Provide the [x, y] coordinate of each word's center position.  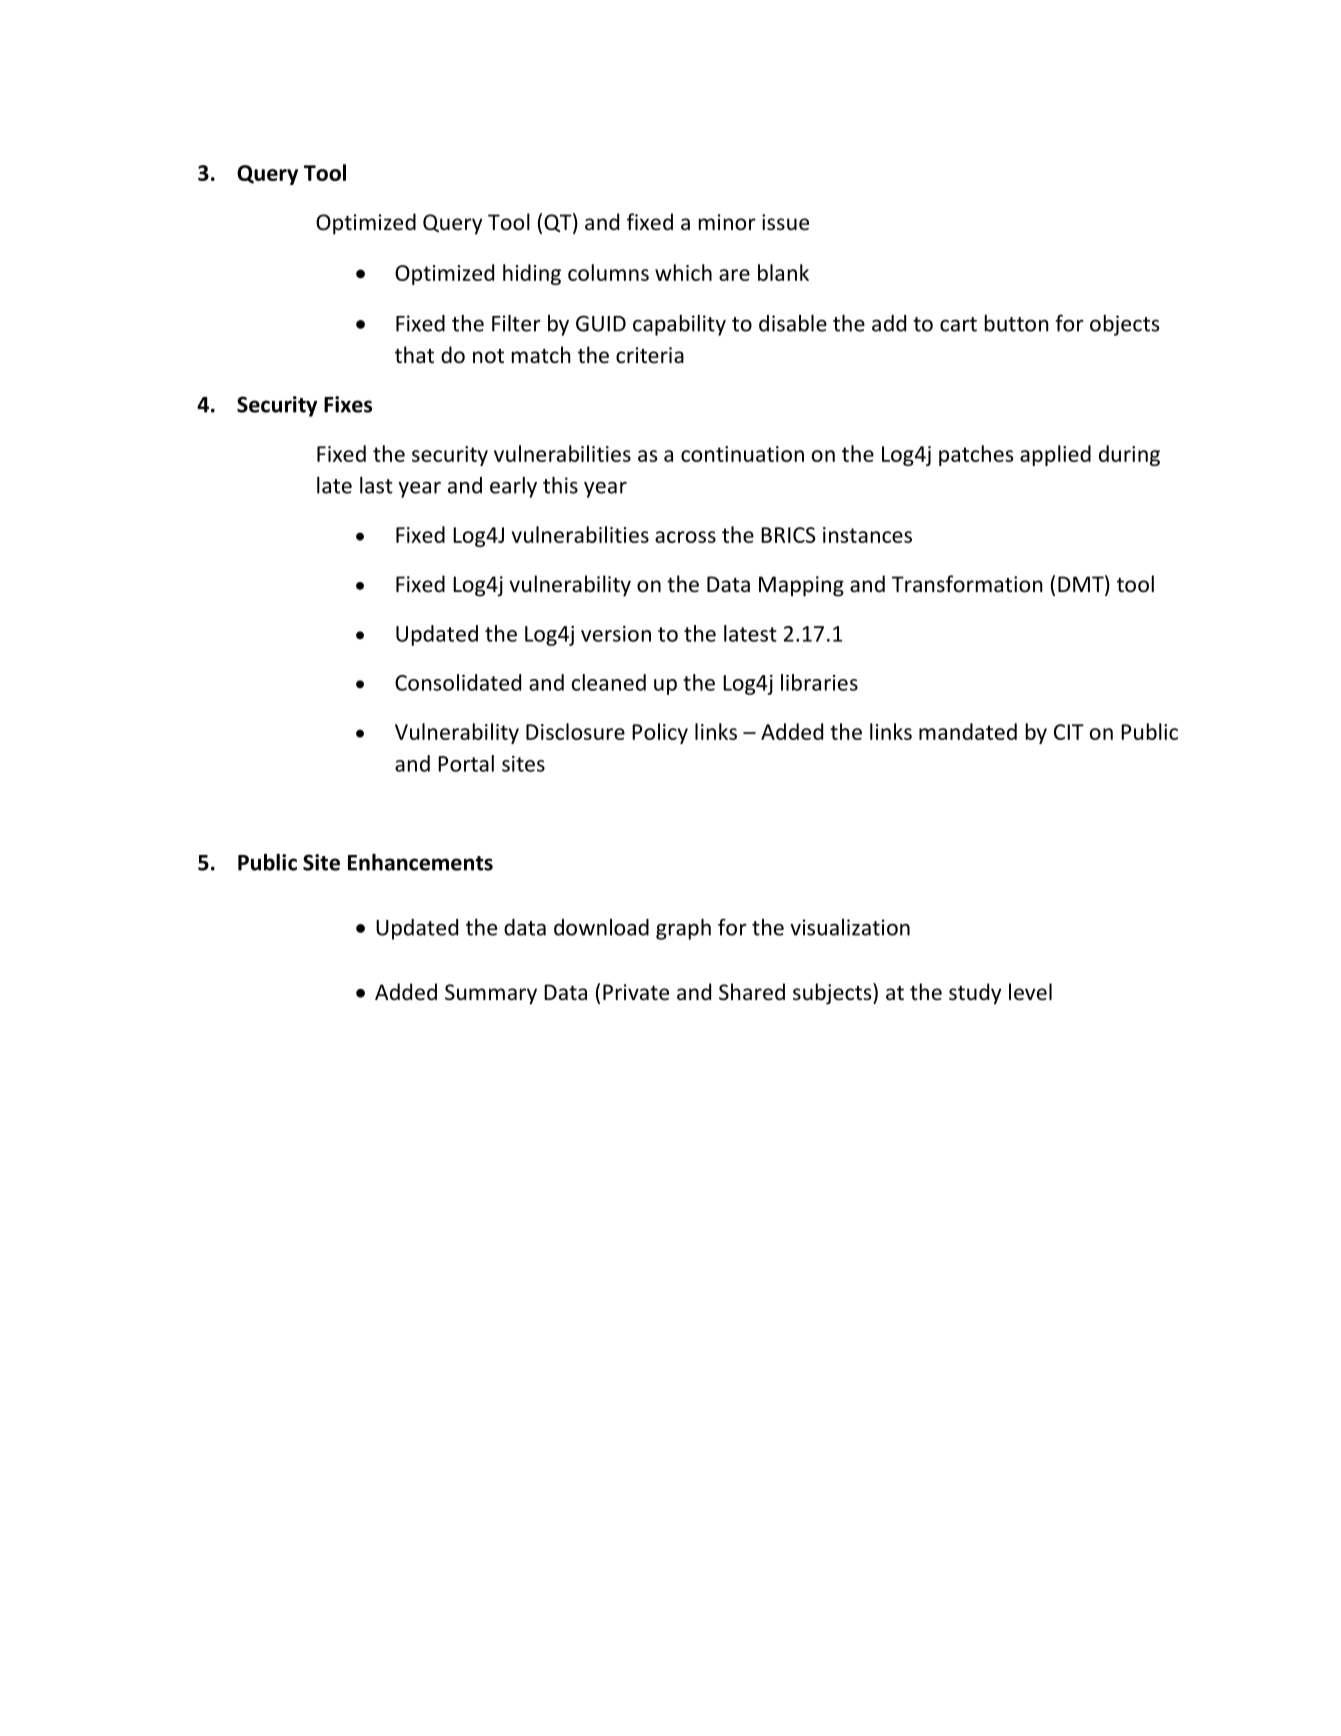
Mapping [801, 586]
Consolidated [458, 682]
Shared [752, 992]
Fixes [348, 404]
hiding [532, 274]
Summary [491, 994]
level [1030, 992]
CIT [1069, 732]
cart [958, 324]
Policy [660, 733]
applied [1055, 455]
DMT [1082, 583]
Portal [466, 763]
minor [727, 222]
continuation [742, 454]
